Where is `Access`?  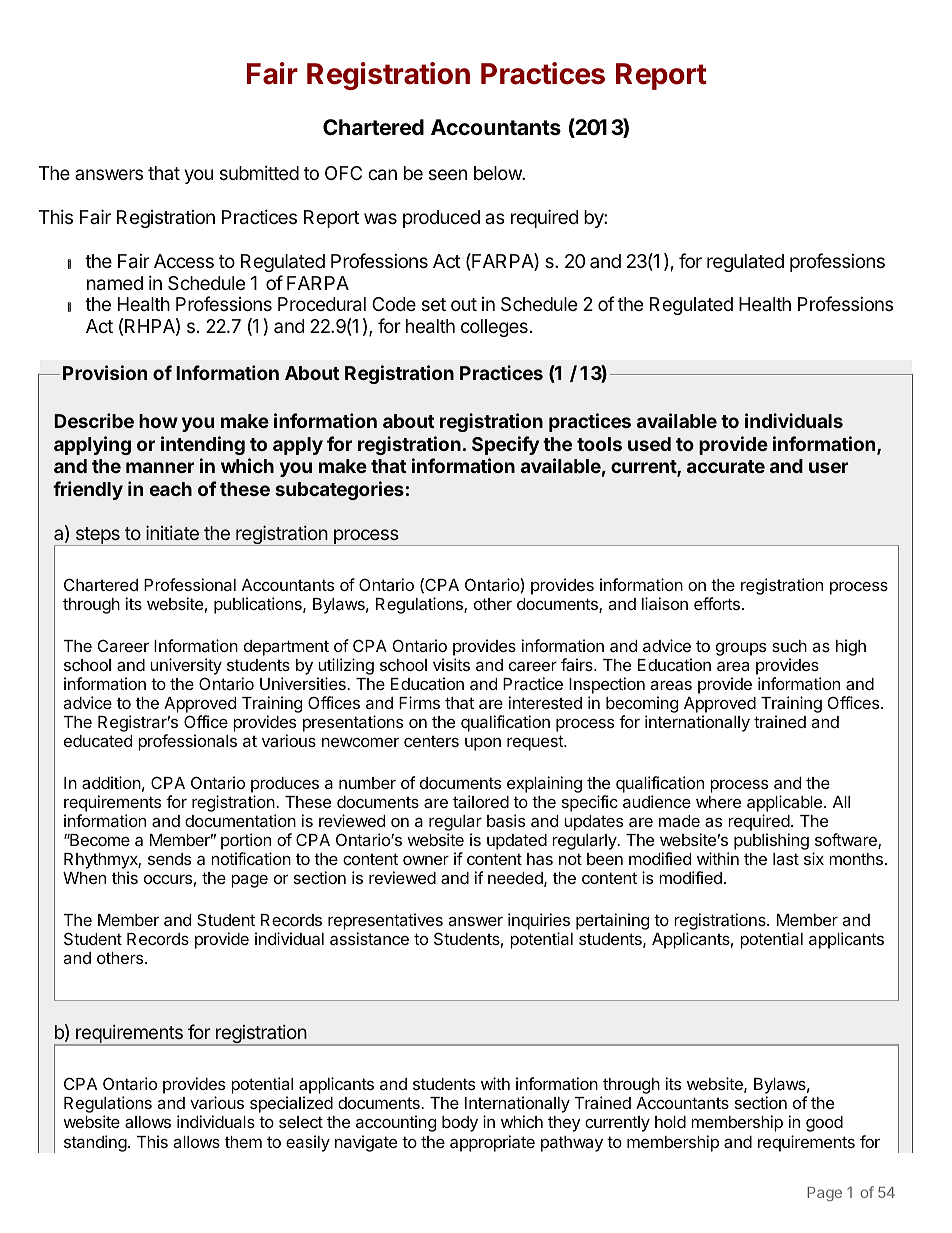
Access is located at coordinates (184, 261).
